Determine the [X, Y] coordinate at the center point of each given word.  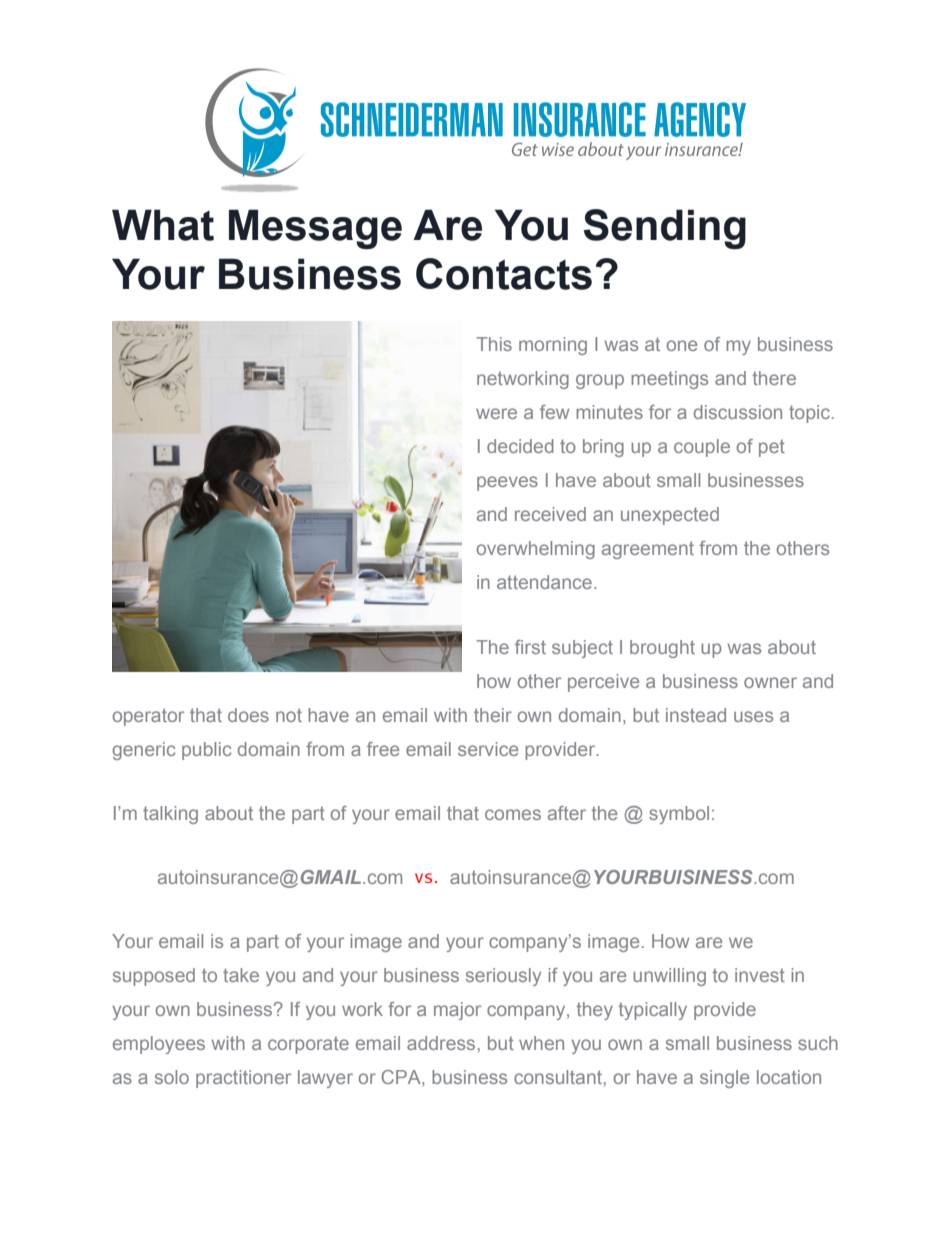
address [441, 1043]
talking [170, 815]
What [163, 225]
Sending [665, 229]
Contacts [504, 274]
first [530, 647]
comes [513, 814]
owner [770, 682]
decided [520, 446]
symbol [679, 815]
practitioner [243, 1079]
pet [772, 448]
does [248, 715]
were [496, 413]
